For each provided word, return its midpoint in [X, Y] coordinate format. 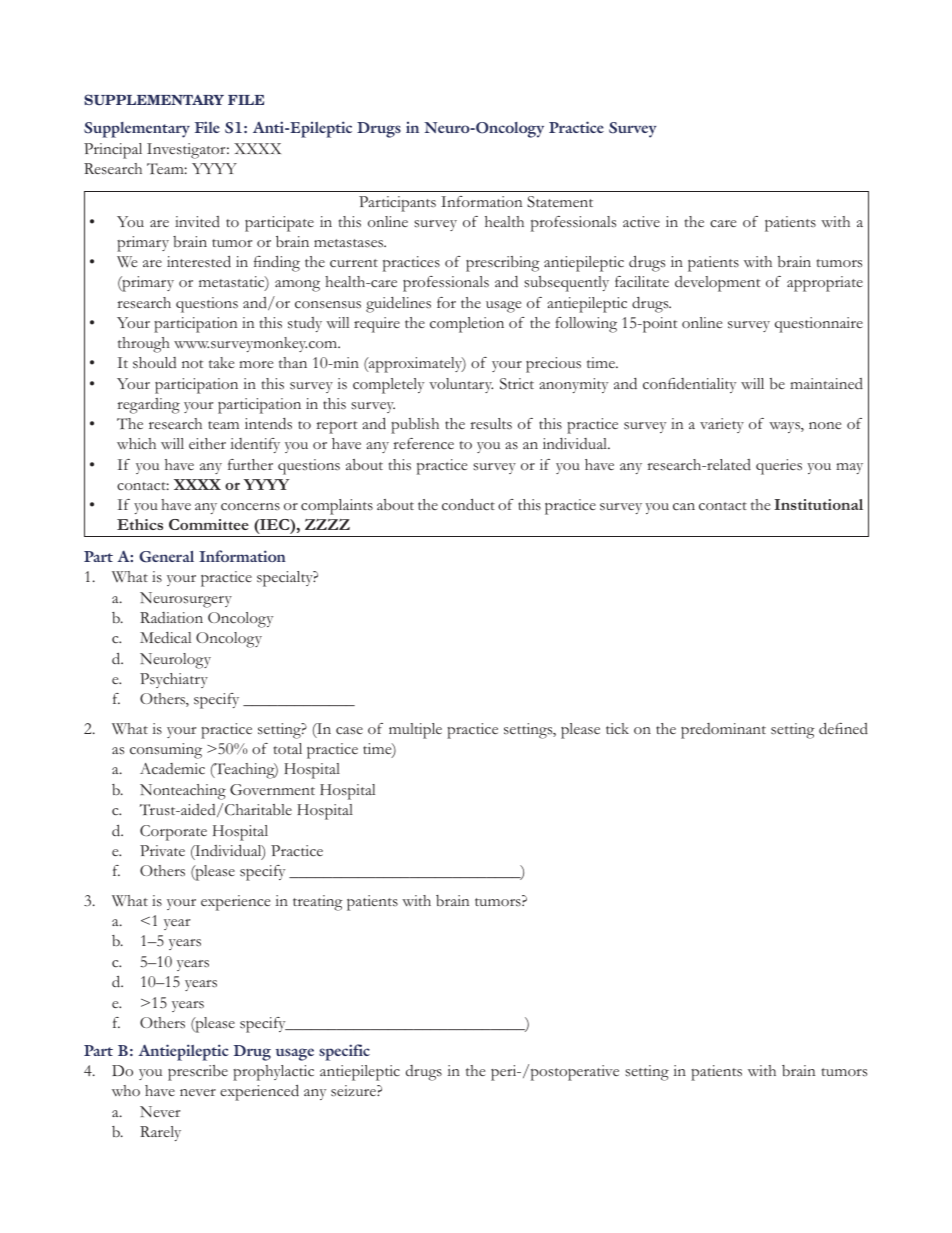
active [641, 222]
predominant [723, 731]
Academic [172, 769]
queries [779, 467]
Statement [560, 202]
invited [197, 221]
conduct [468, 505]
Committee [209, 524]
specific [344, 1052]
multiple [415, 731]
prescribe [198, 1073]
